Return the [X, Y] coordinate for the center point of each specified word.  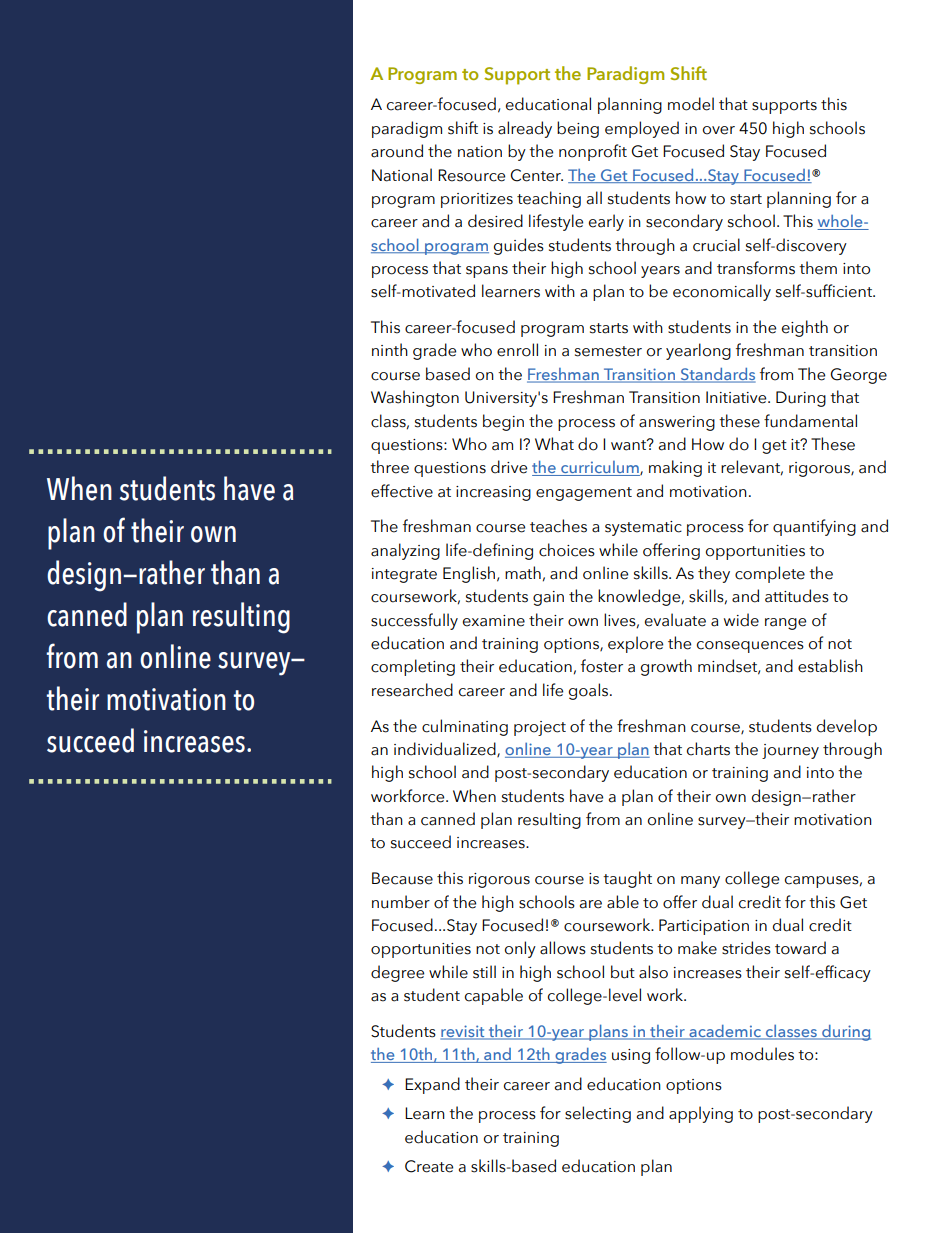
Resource [471, 175]
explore [635, 644]
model [691, 104]
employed [642, 129]
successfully [414, 621]
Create [429, 1166]
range [785, 624]
